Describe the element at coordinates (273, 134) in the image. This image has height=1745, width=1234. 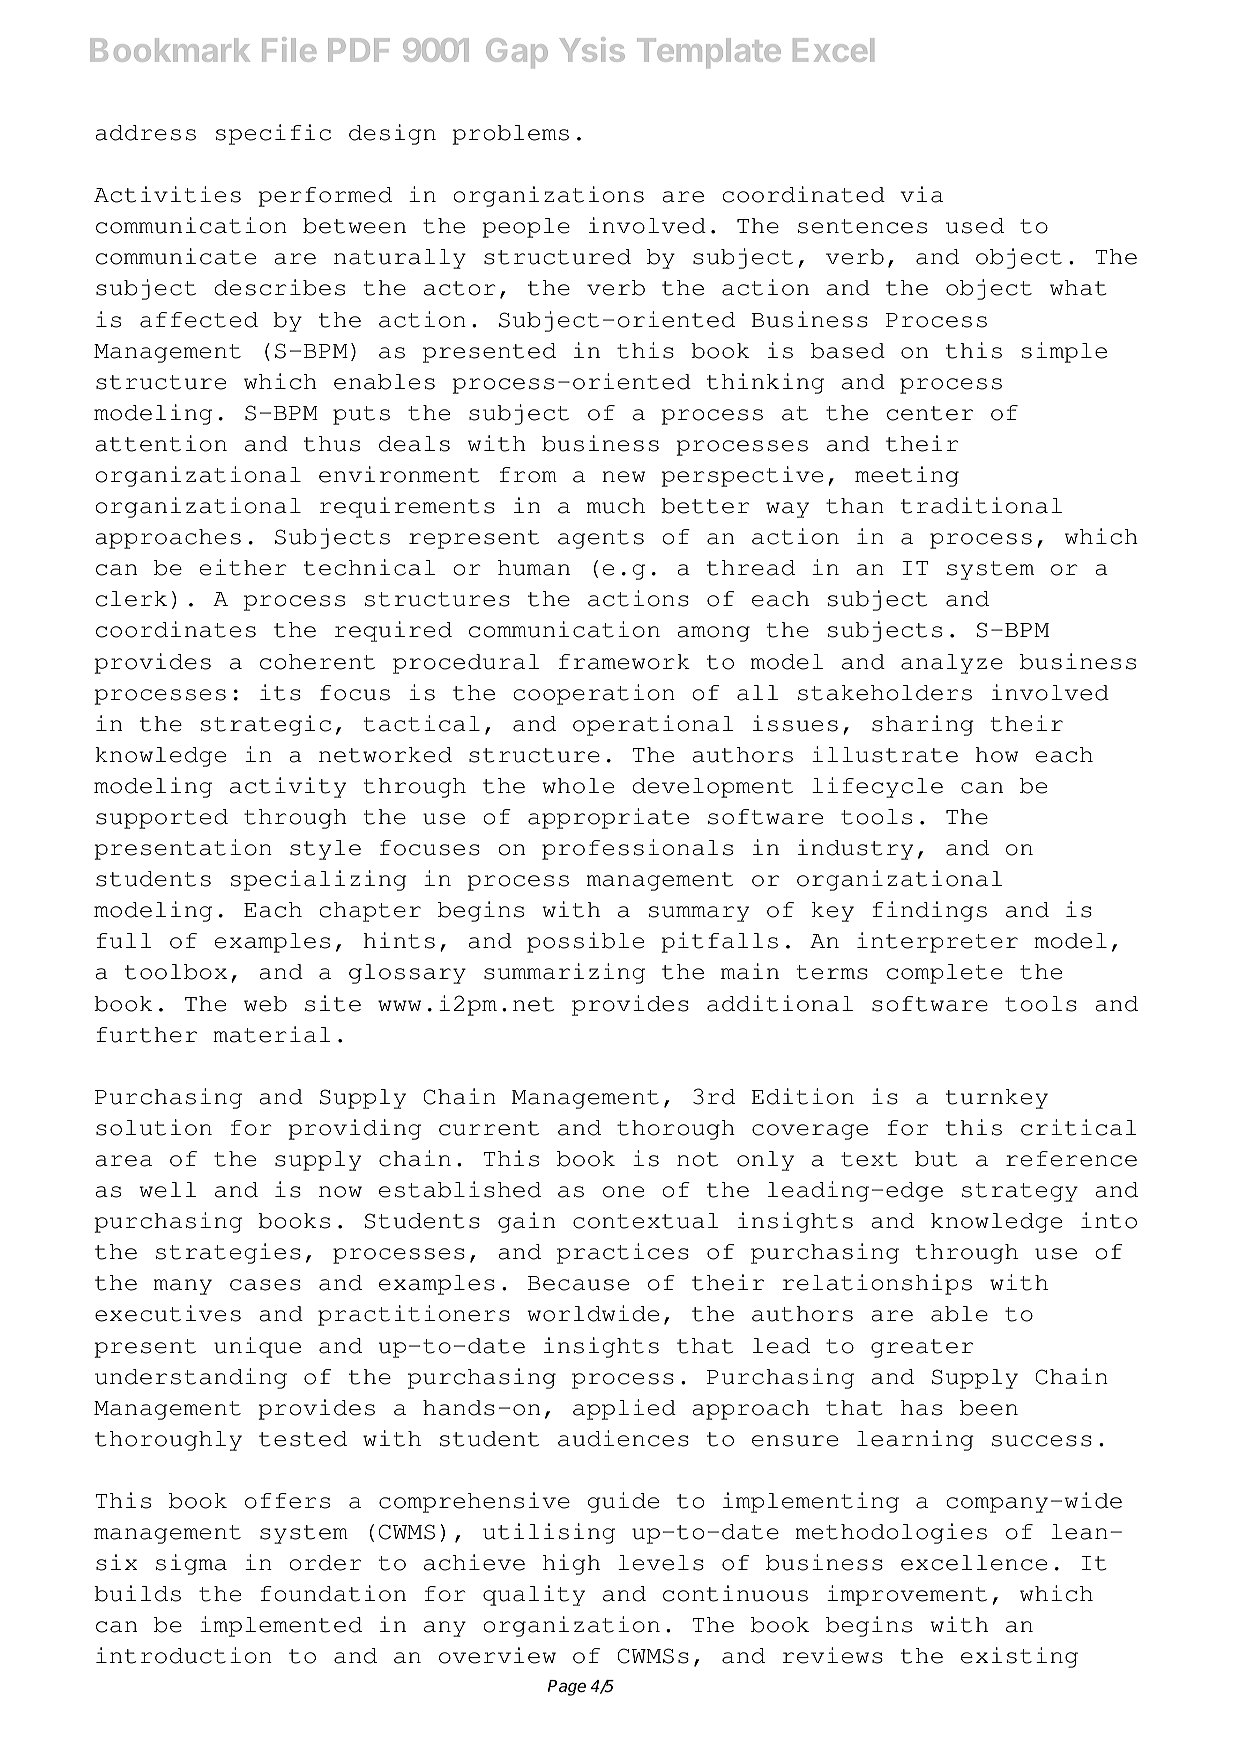
I see `specific` at that location.
